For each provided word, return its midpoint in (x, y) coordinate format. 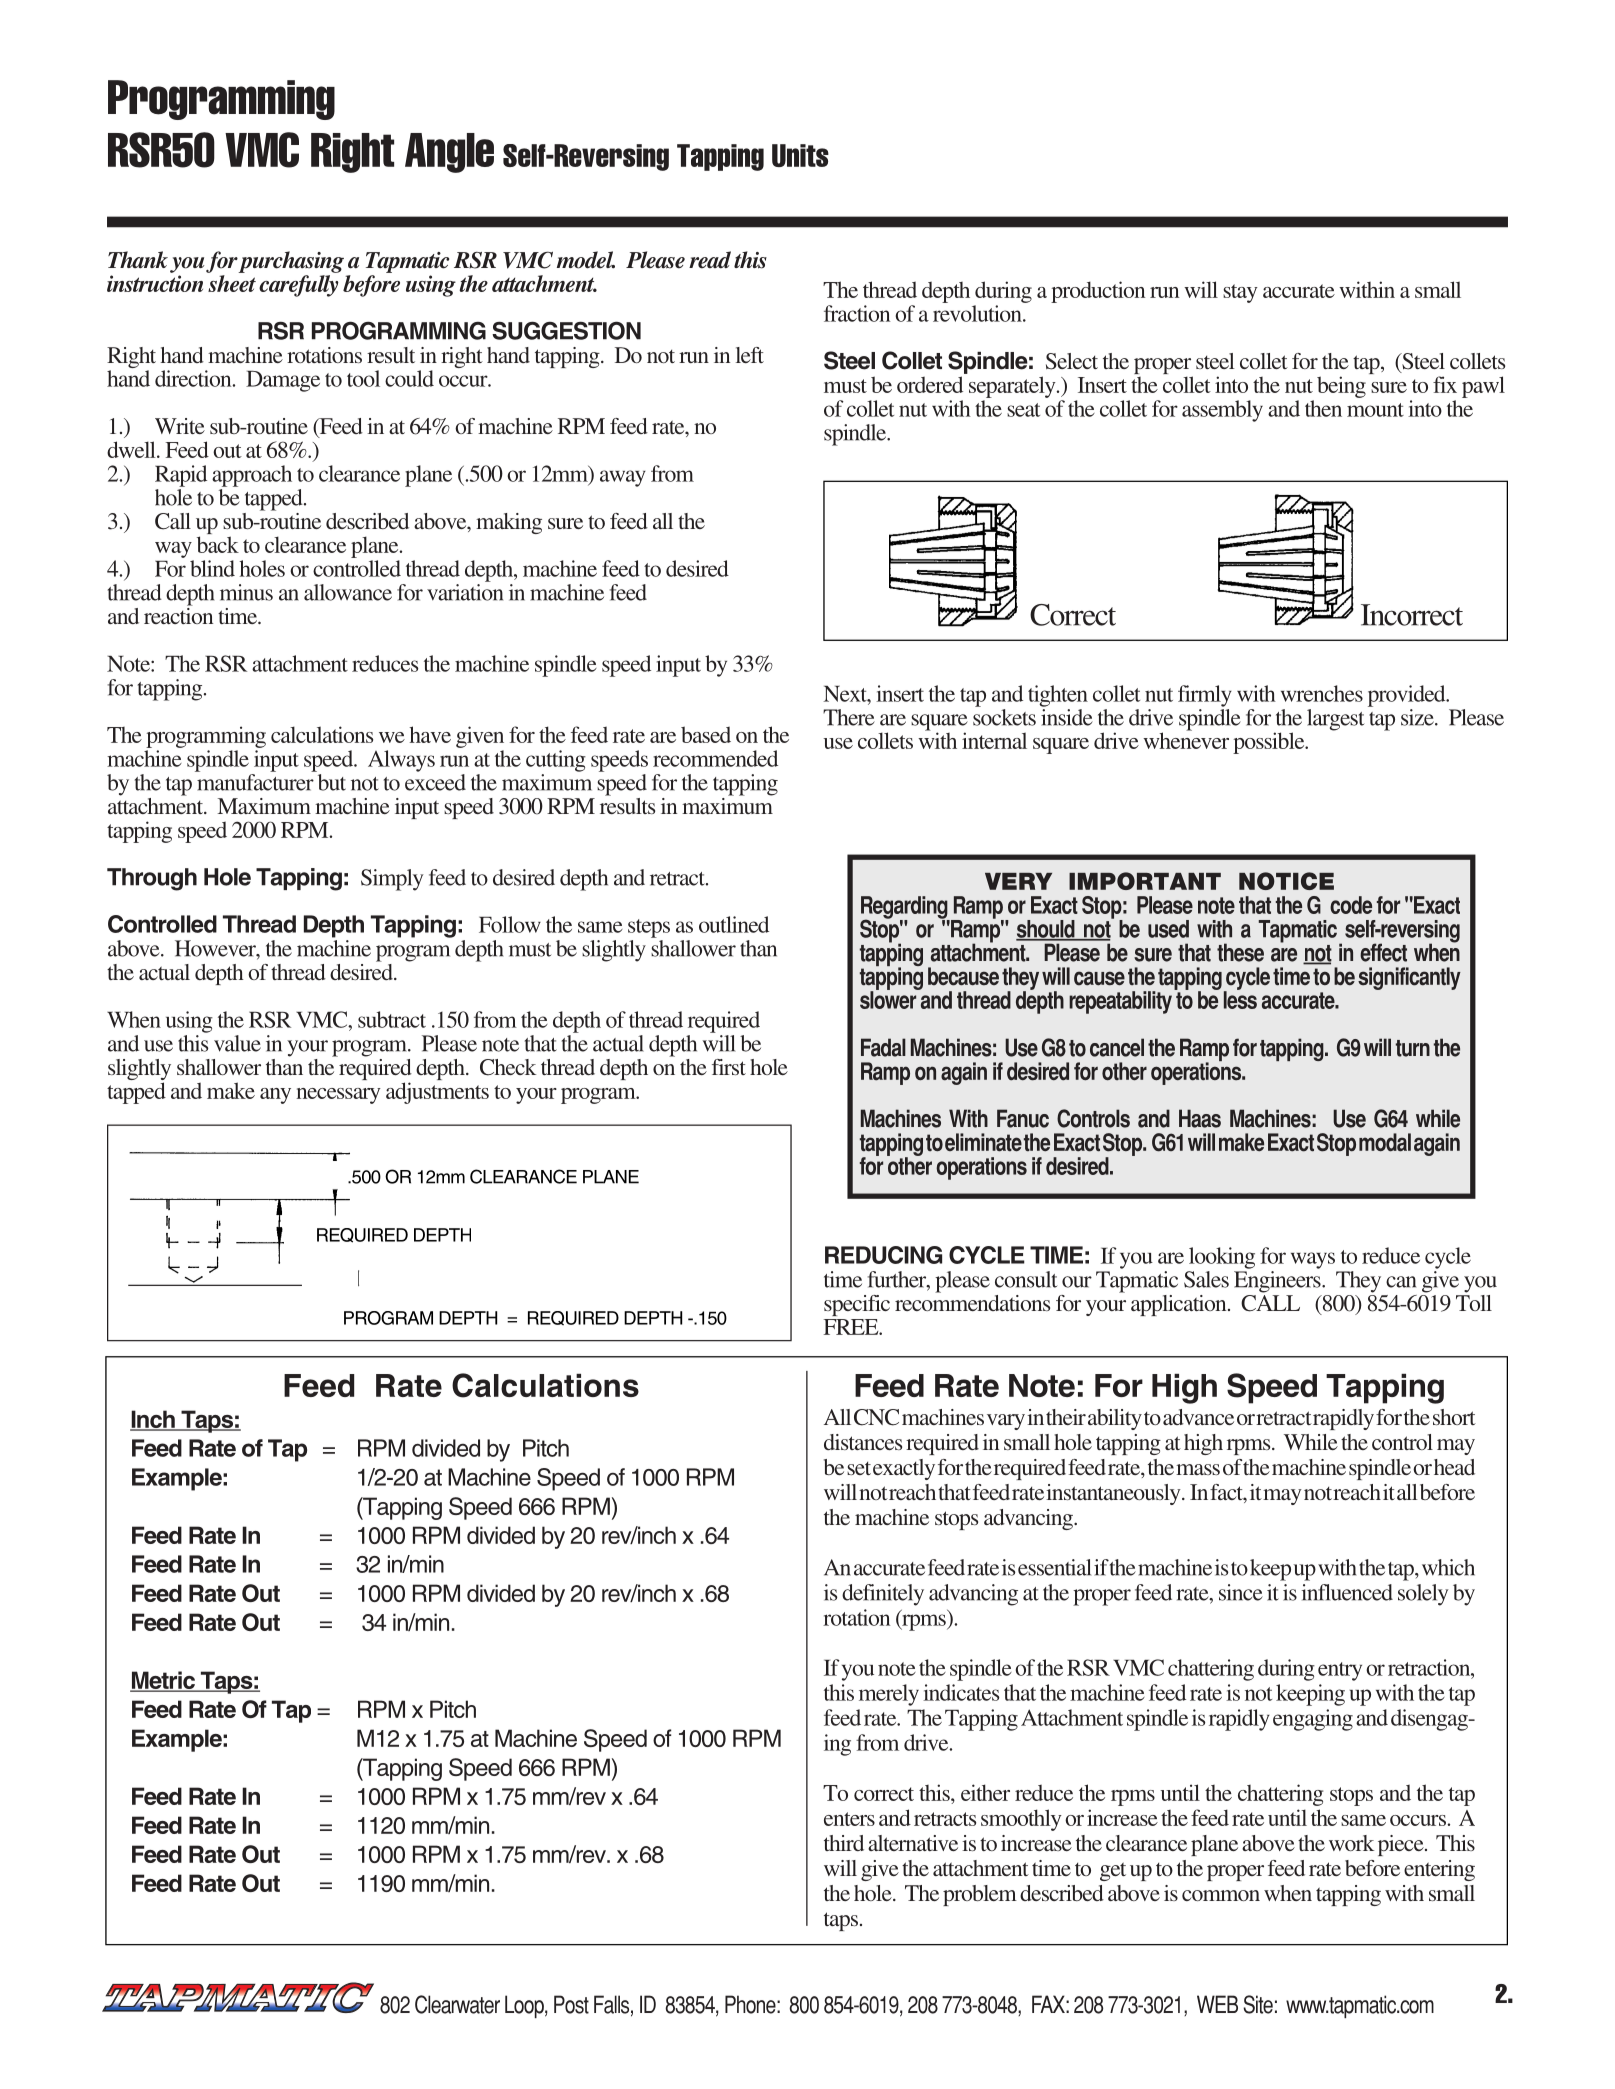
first (729, 1067)
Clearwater (457, 2004)
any (275, 1096)
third (844, 1843)
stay (1240, 293)
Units (800, 155)
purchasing (291, 262)
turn (1413, 1048)
